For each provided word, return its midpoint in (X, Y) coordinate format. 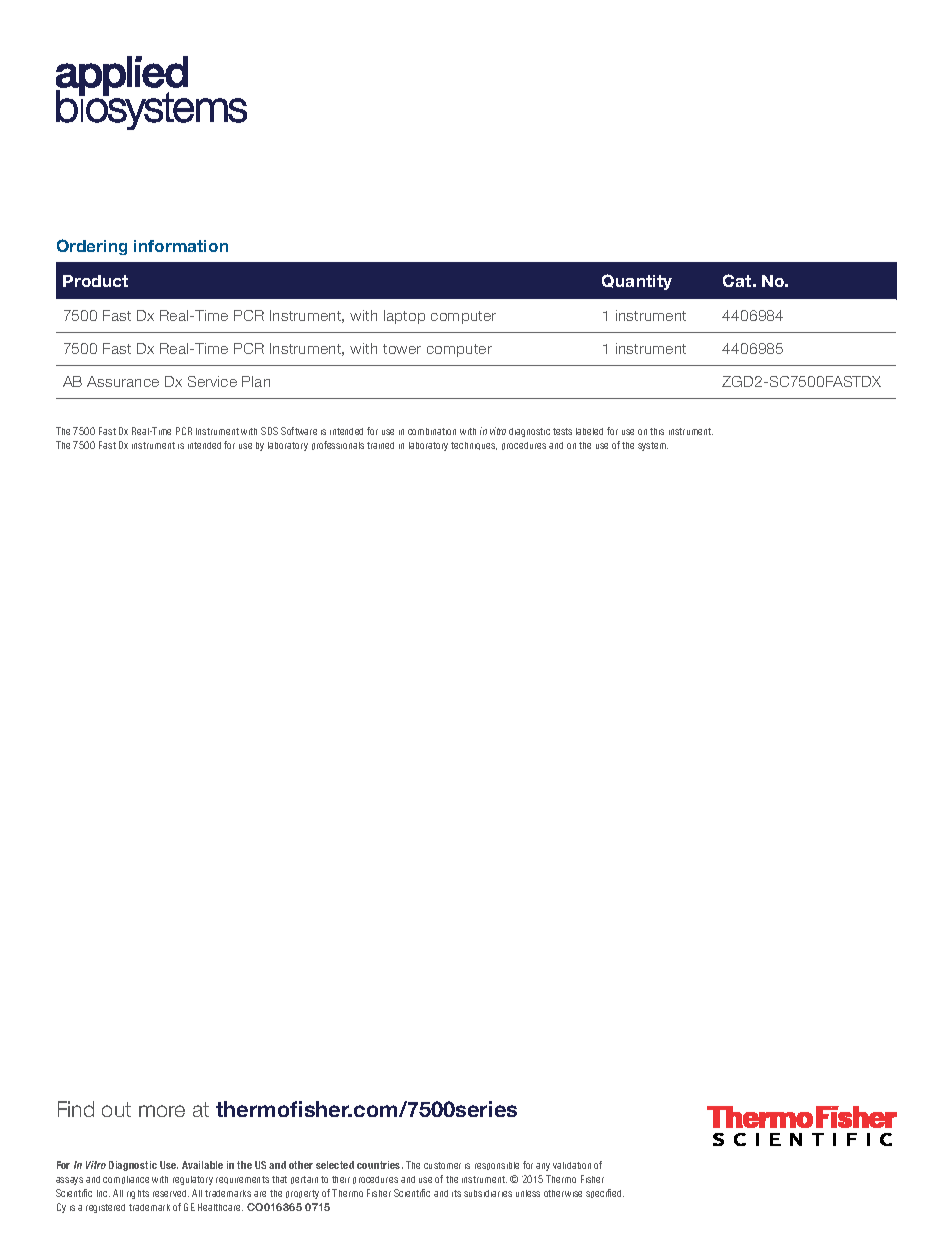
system (653, 446)
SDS (269, 431)
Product (95, 281)
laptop (404, 317)
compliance (126, 1180)
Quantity (637, 282)
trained (380, 445)
